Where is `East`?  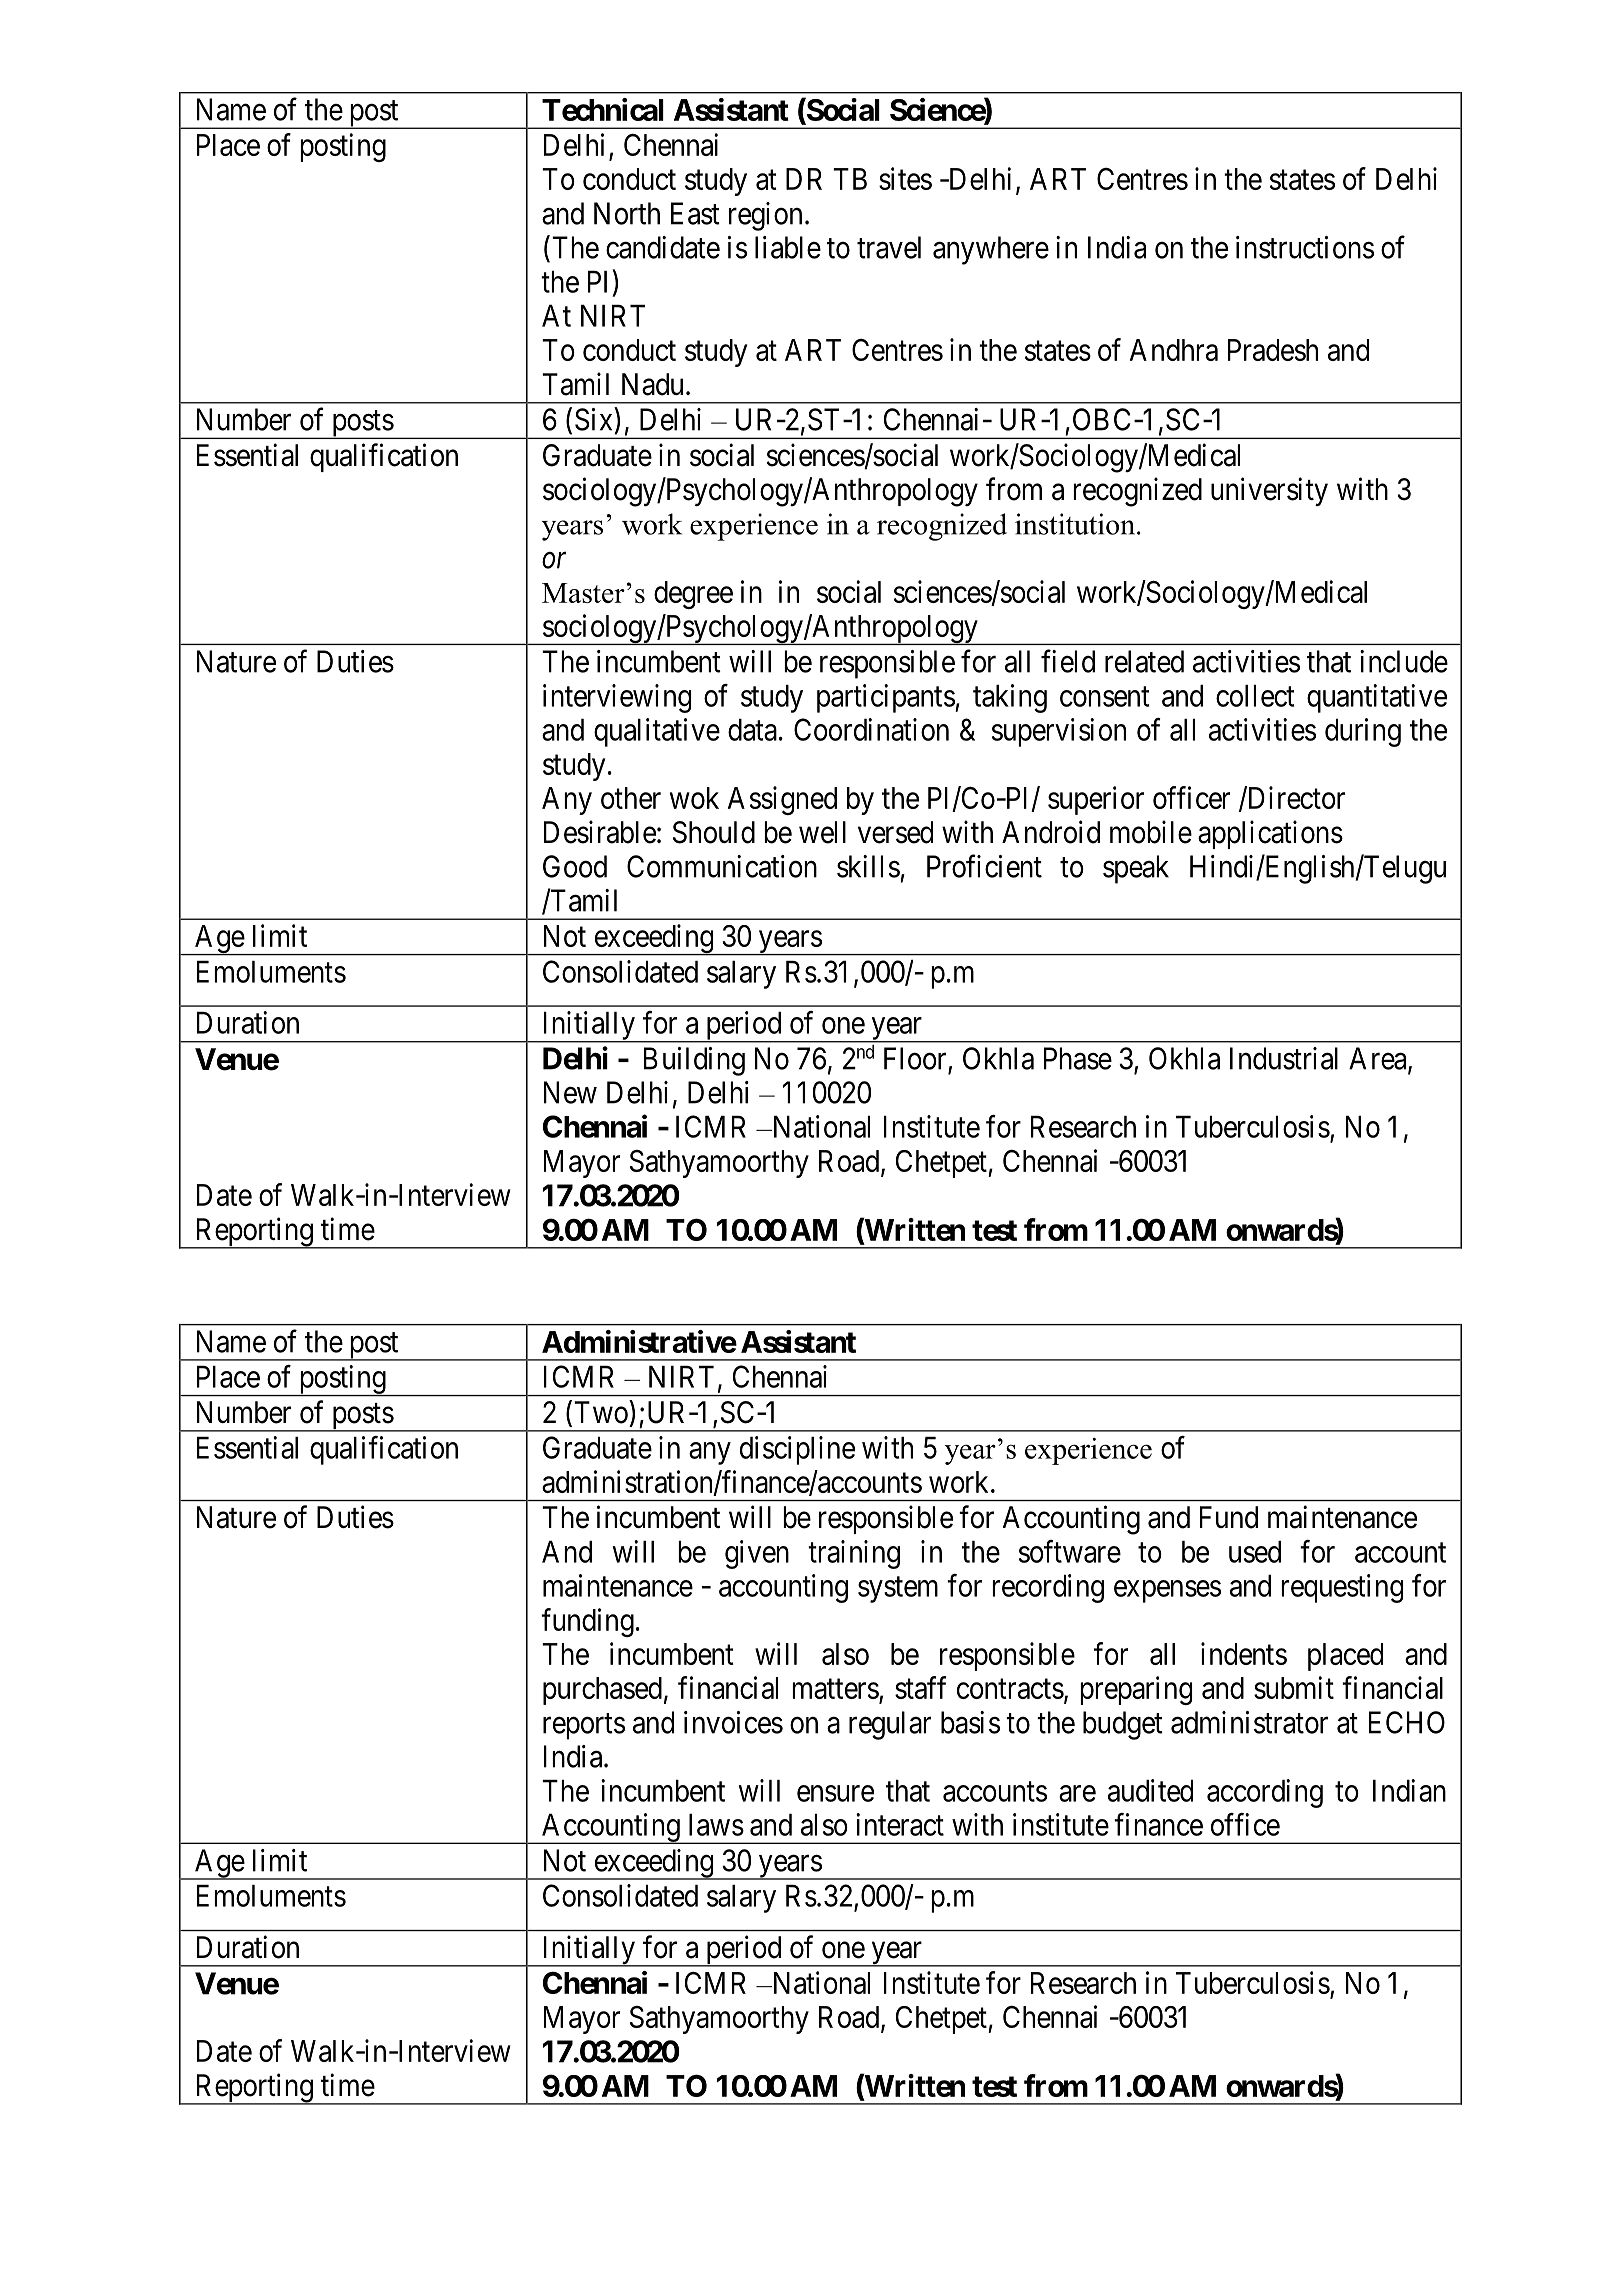 East is located at coordinates (695, 213).
